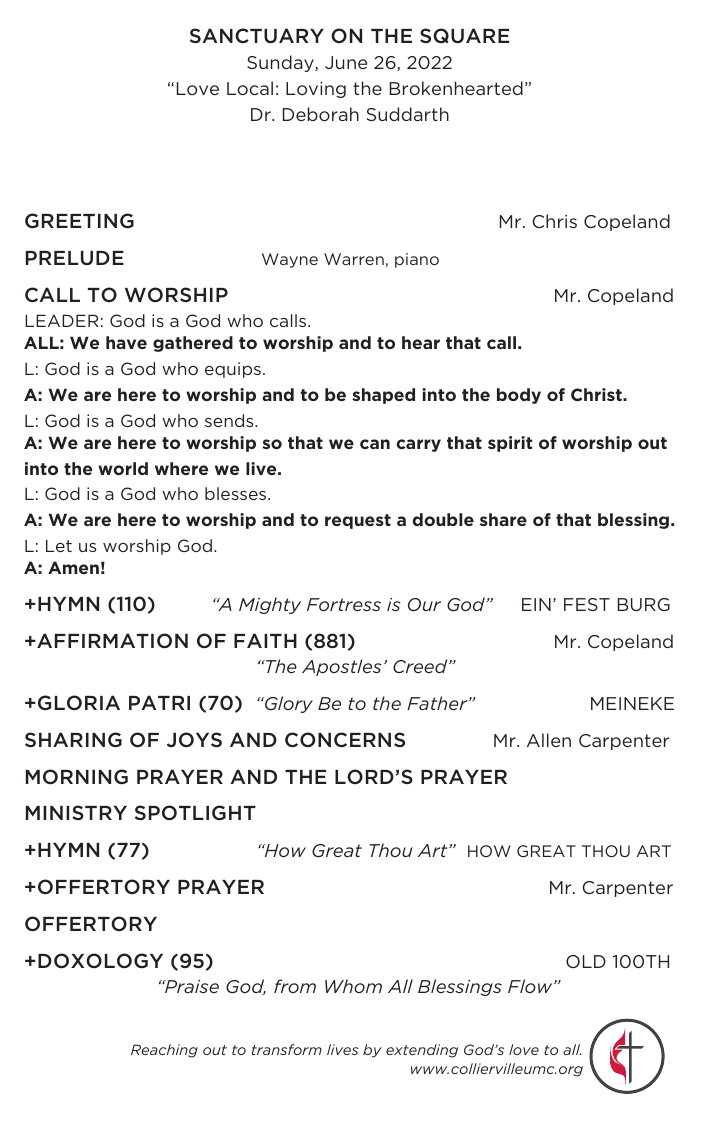  What do you see at coordinates (358, 521) in the screenshot?
I see `request` at bounding box center [358, 521].
